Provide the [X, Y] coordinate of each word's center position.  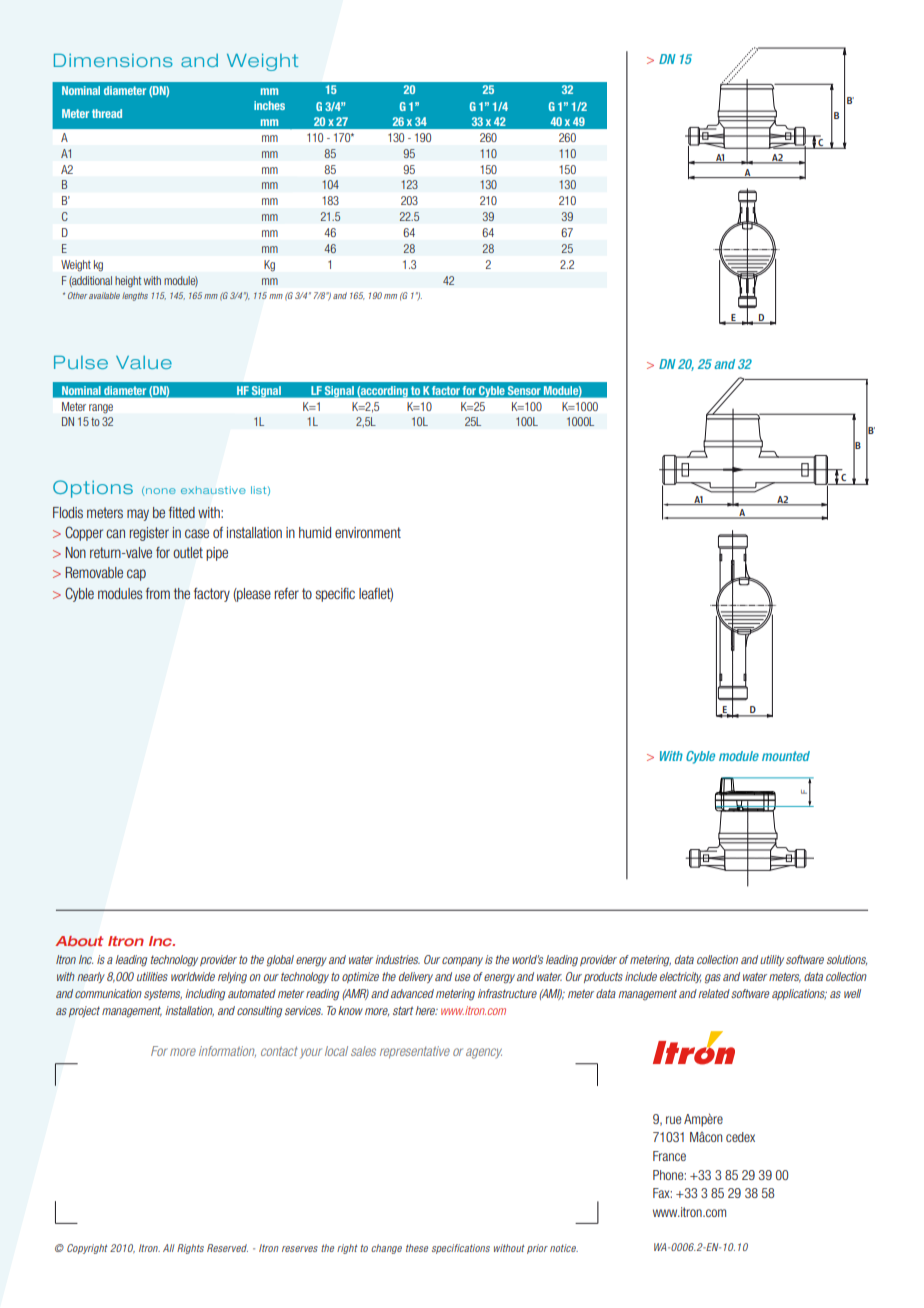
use [462, 977]
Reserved [227, 1248]
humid [315, 532]
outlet [188, 552]
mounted [786, 756]
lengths [135, 296]
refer [286, 593]
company [462, 961]
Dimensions [113, 60]
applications [799, 994]
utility [772, 960]
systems [163, 994]
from [158, 593]
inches [269, 105]
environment [368, 532]
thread [107, 113]
